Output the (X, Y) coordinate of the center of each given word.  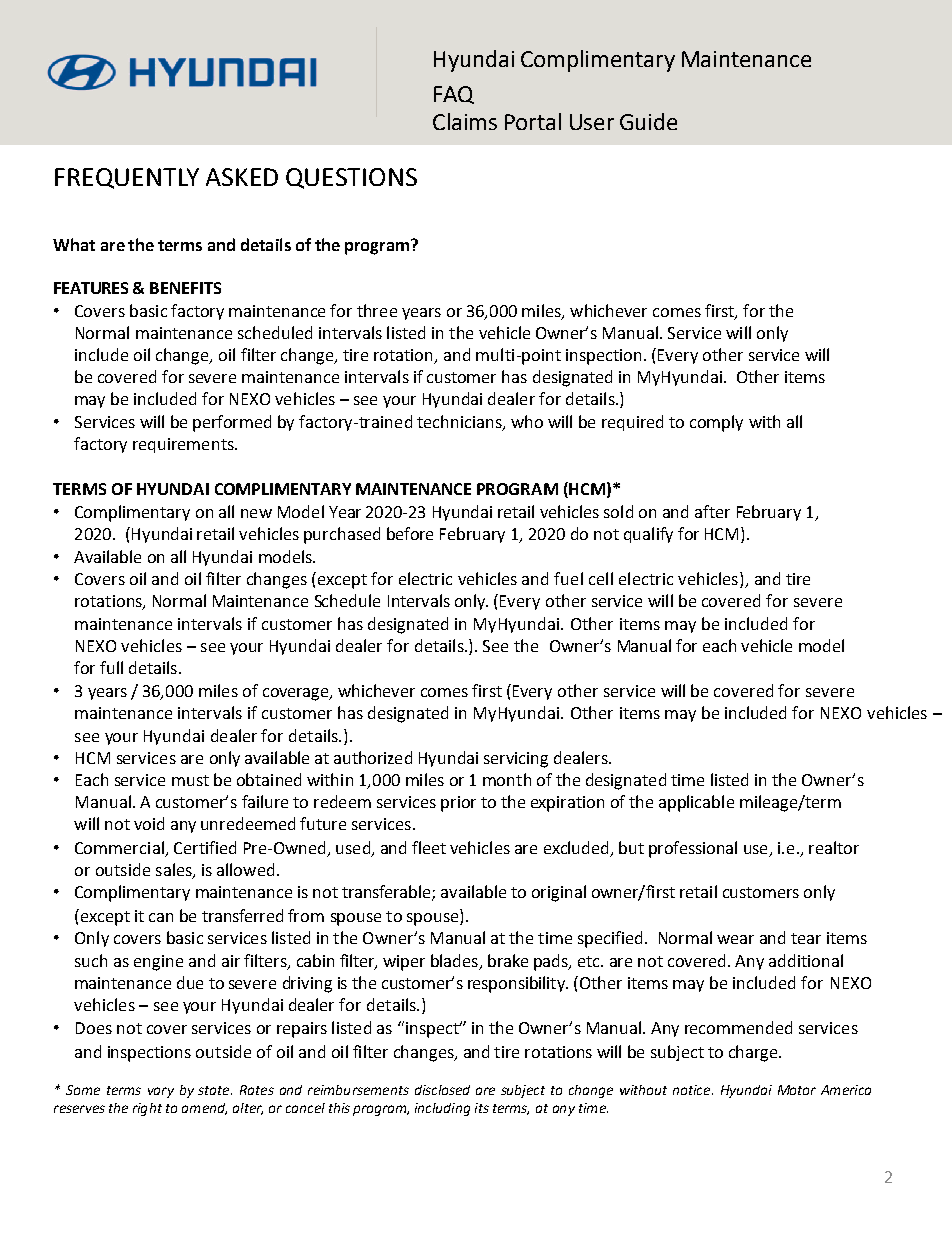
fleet (429, 847)
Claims (465, 121)
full (111, 667)
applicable (696, 803)
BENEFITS (185, 288)
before (410, 533)
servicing (516, 760)
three (377, 310)
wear (735, 939)
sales (175, 871)
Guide (648, 121)
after (712, 511)
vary (161, 1092)
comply (716, 423)
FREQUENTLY (127, 178)
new (256, 513)
